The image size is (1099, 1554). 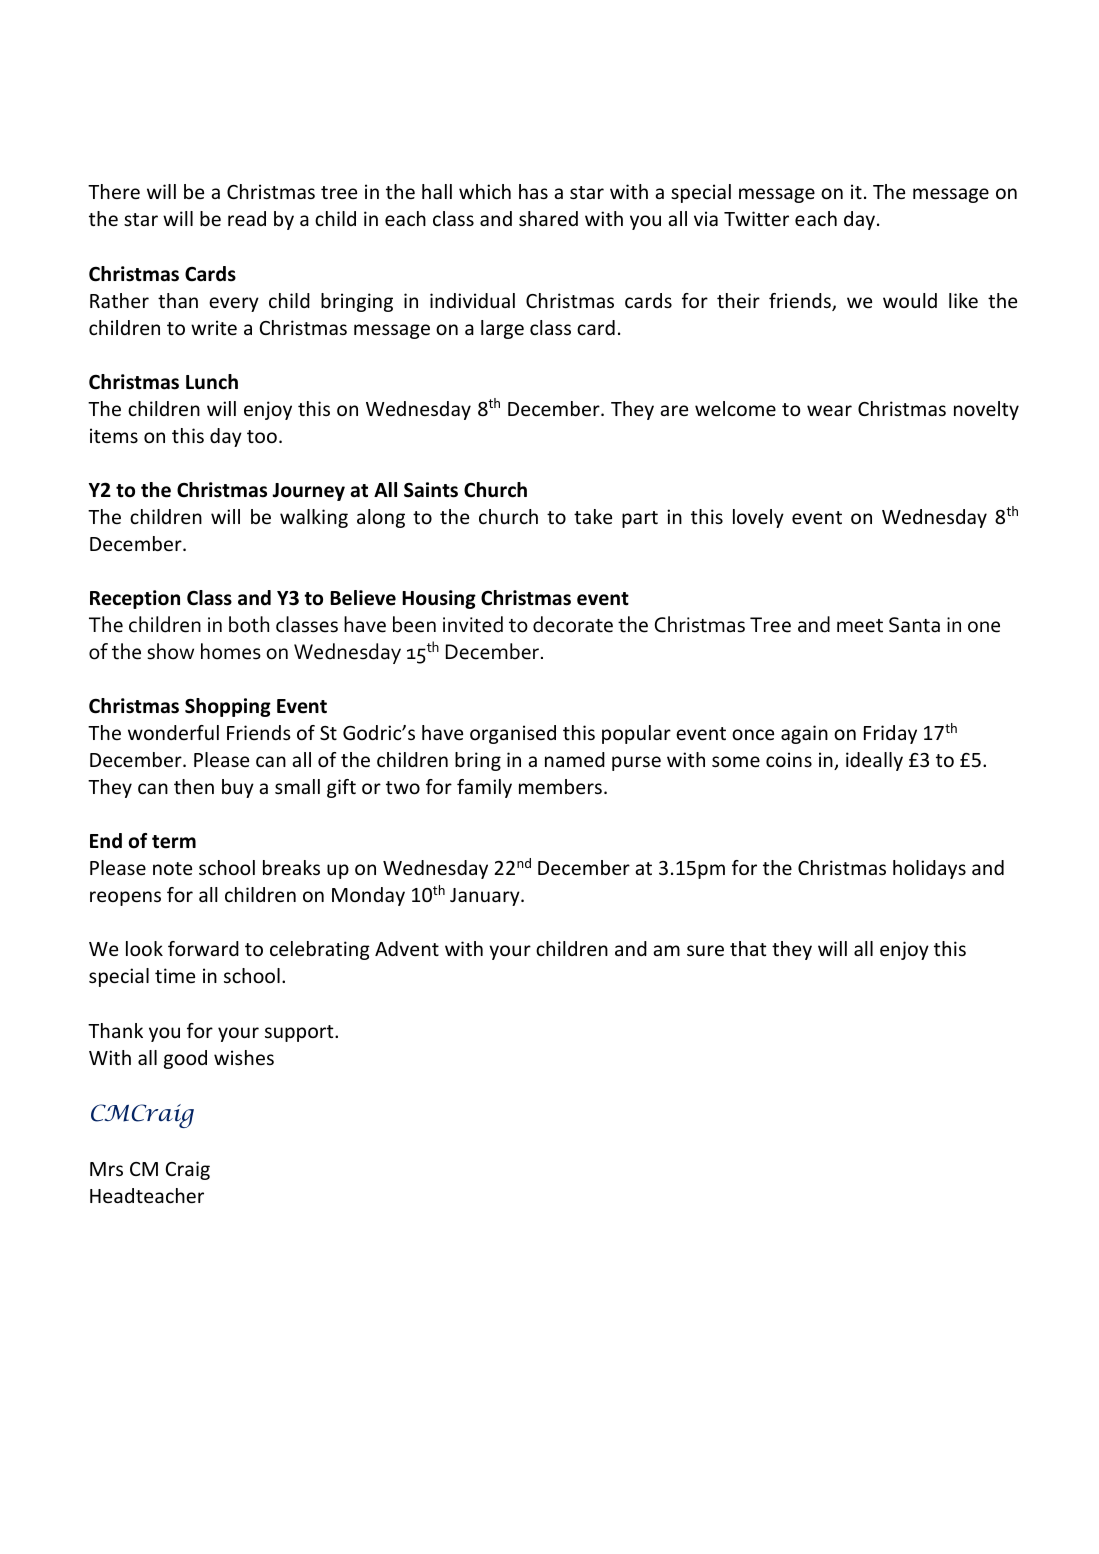 What do you see at coordinates (829, 410) in the document?
I see `wear` at bounding box center [829, 410].
